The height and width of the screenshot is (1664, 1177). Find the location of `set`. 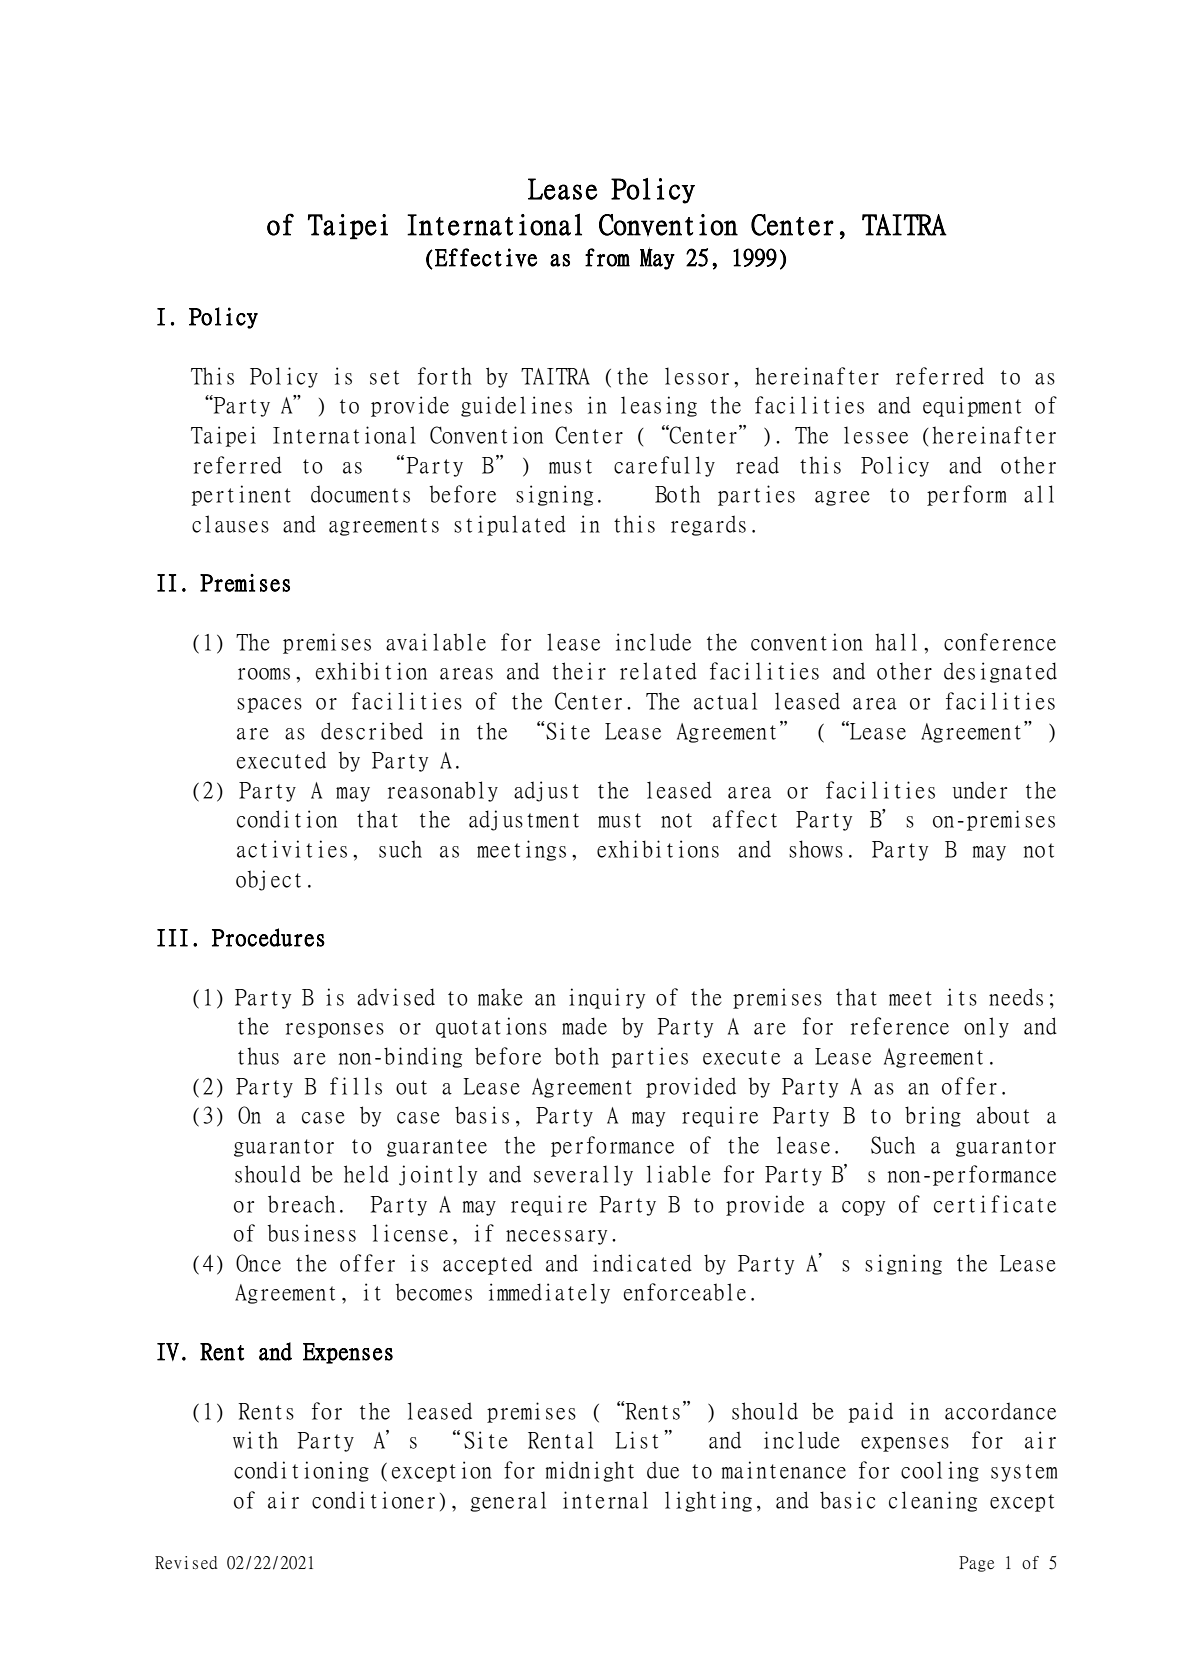

set is located at coordinates (384, 377).
